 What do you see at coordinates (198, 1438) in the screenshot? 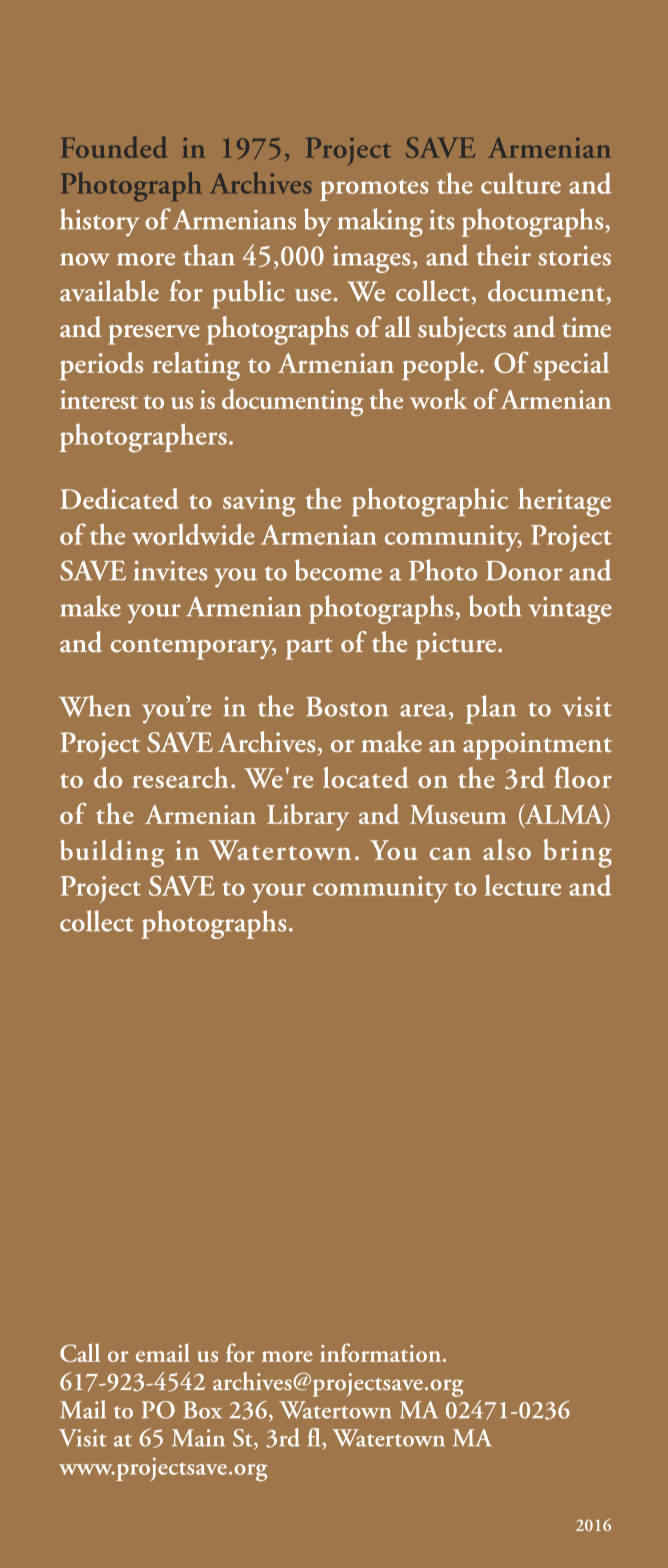
I see `Main` at bounding box center [198, 1438].
